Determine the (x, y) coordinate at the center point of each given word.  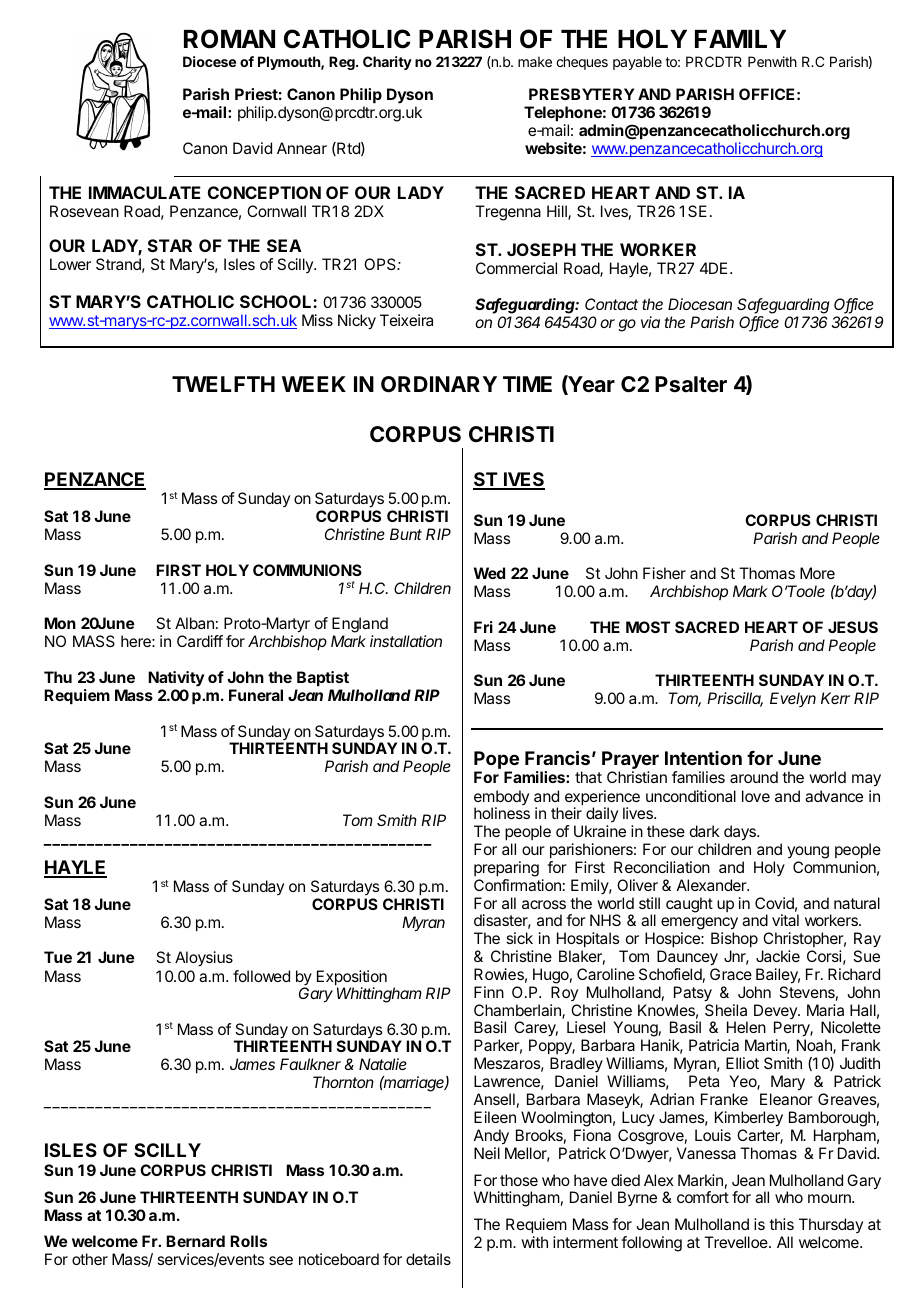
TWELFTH (223, 384)
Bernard (195, 1241)
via (650, 322)
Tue (58, 957)
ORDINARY (439, 384)
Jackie (778, 956)
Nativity (176, 679)
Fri (483, 627)
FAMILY (740, 39)
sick (519, 938)
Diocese (209, 61)
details (428, 1259)
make (535, 61)
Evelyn (793, 699)
